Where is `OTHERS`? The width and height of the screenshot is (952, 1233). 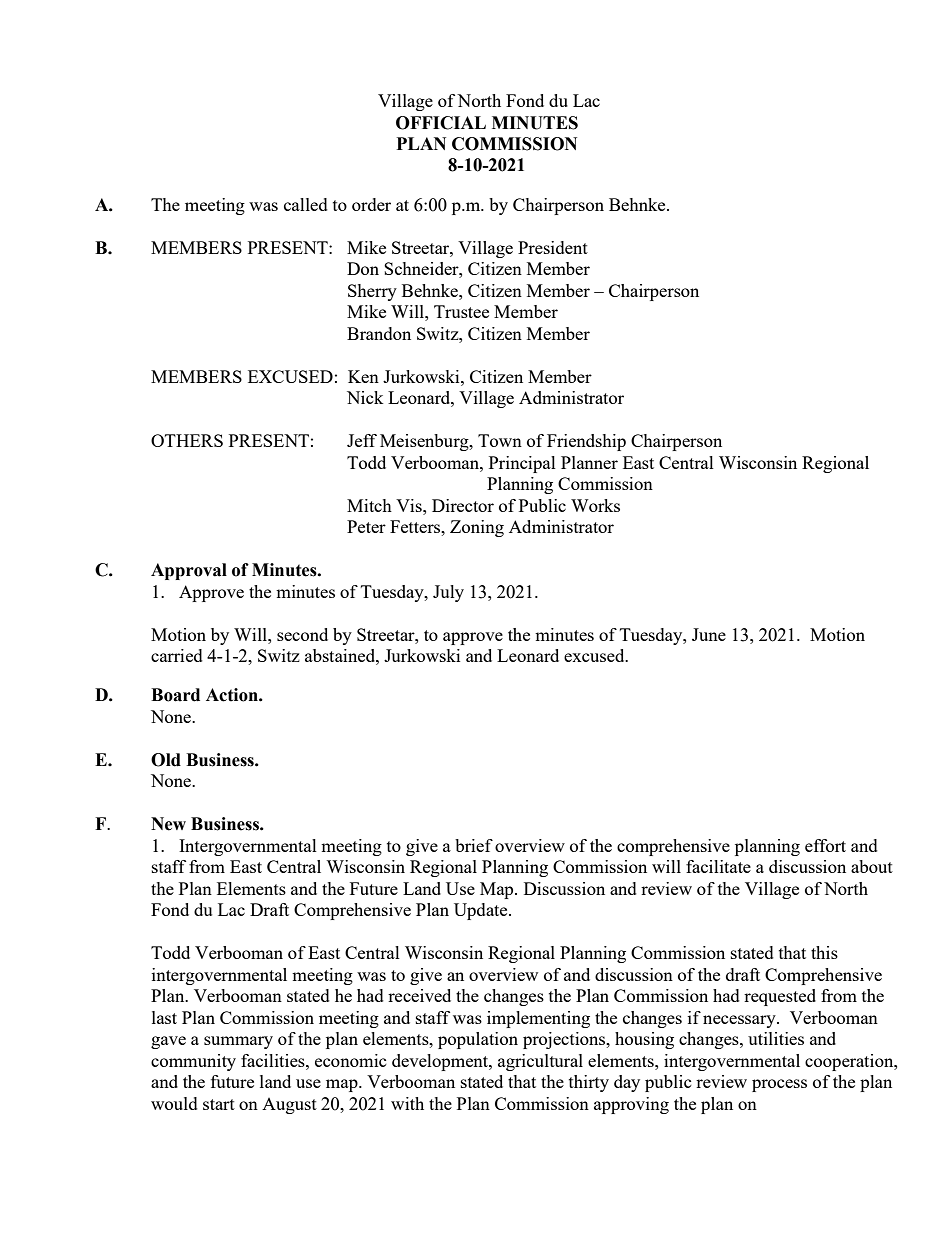 OTHERS is located at coordinates (187, 440).
